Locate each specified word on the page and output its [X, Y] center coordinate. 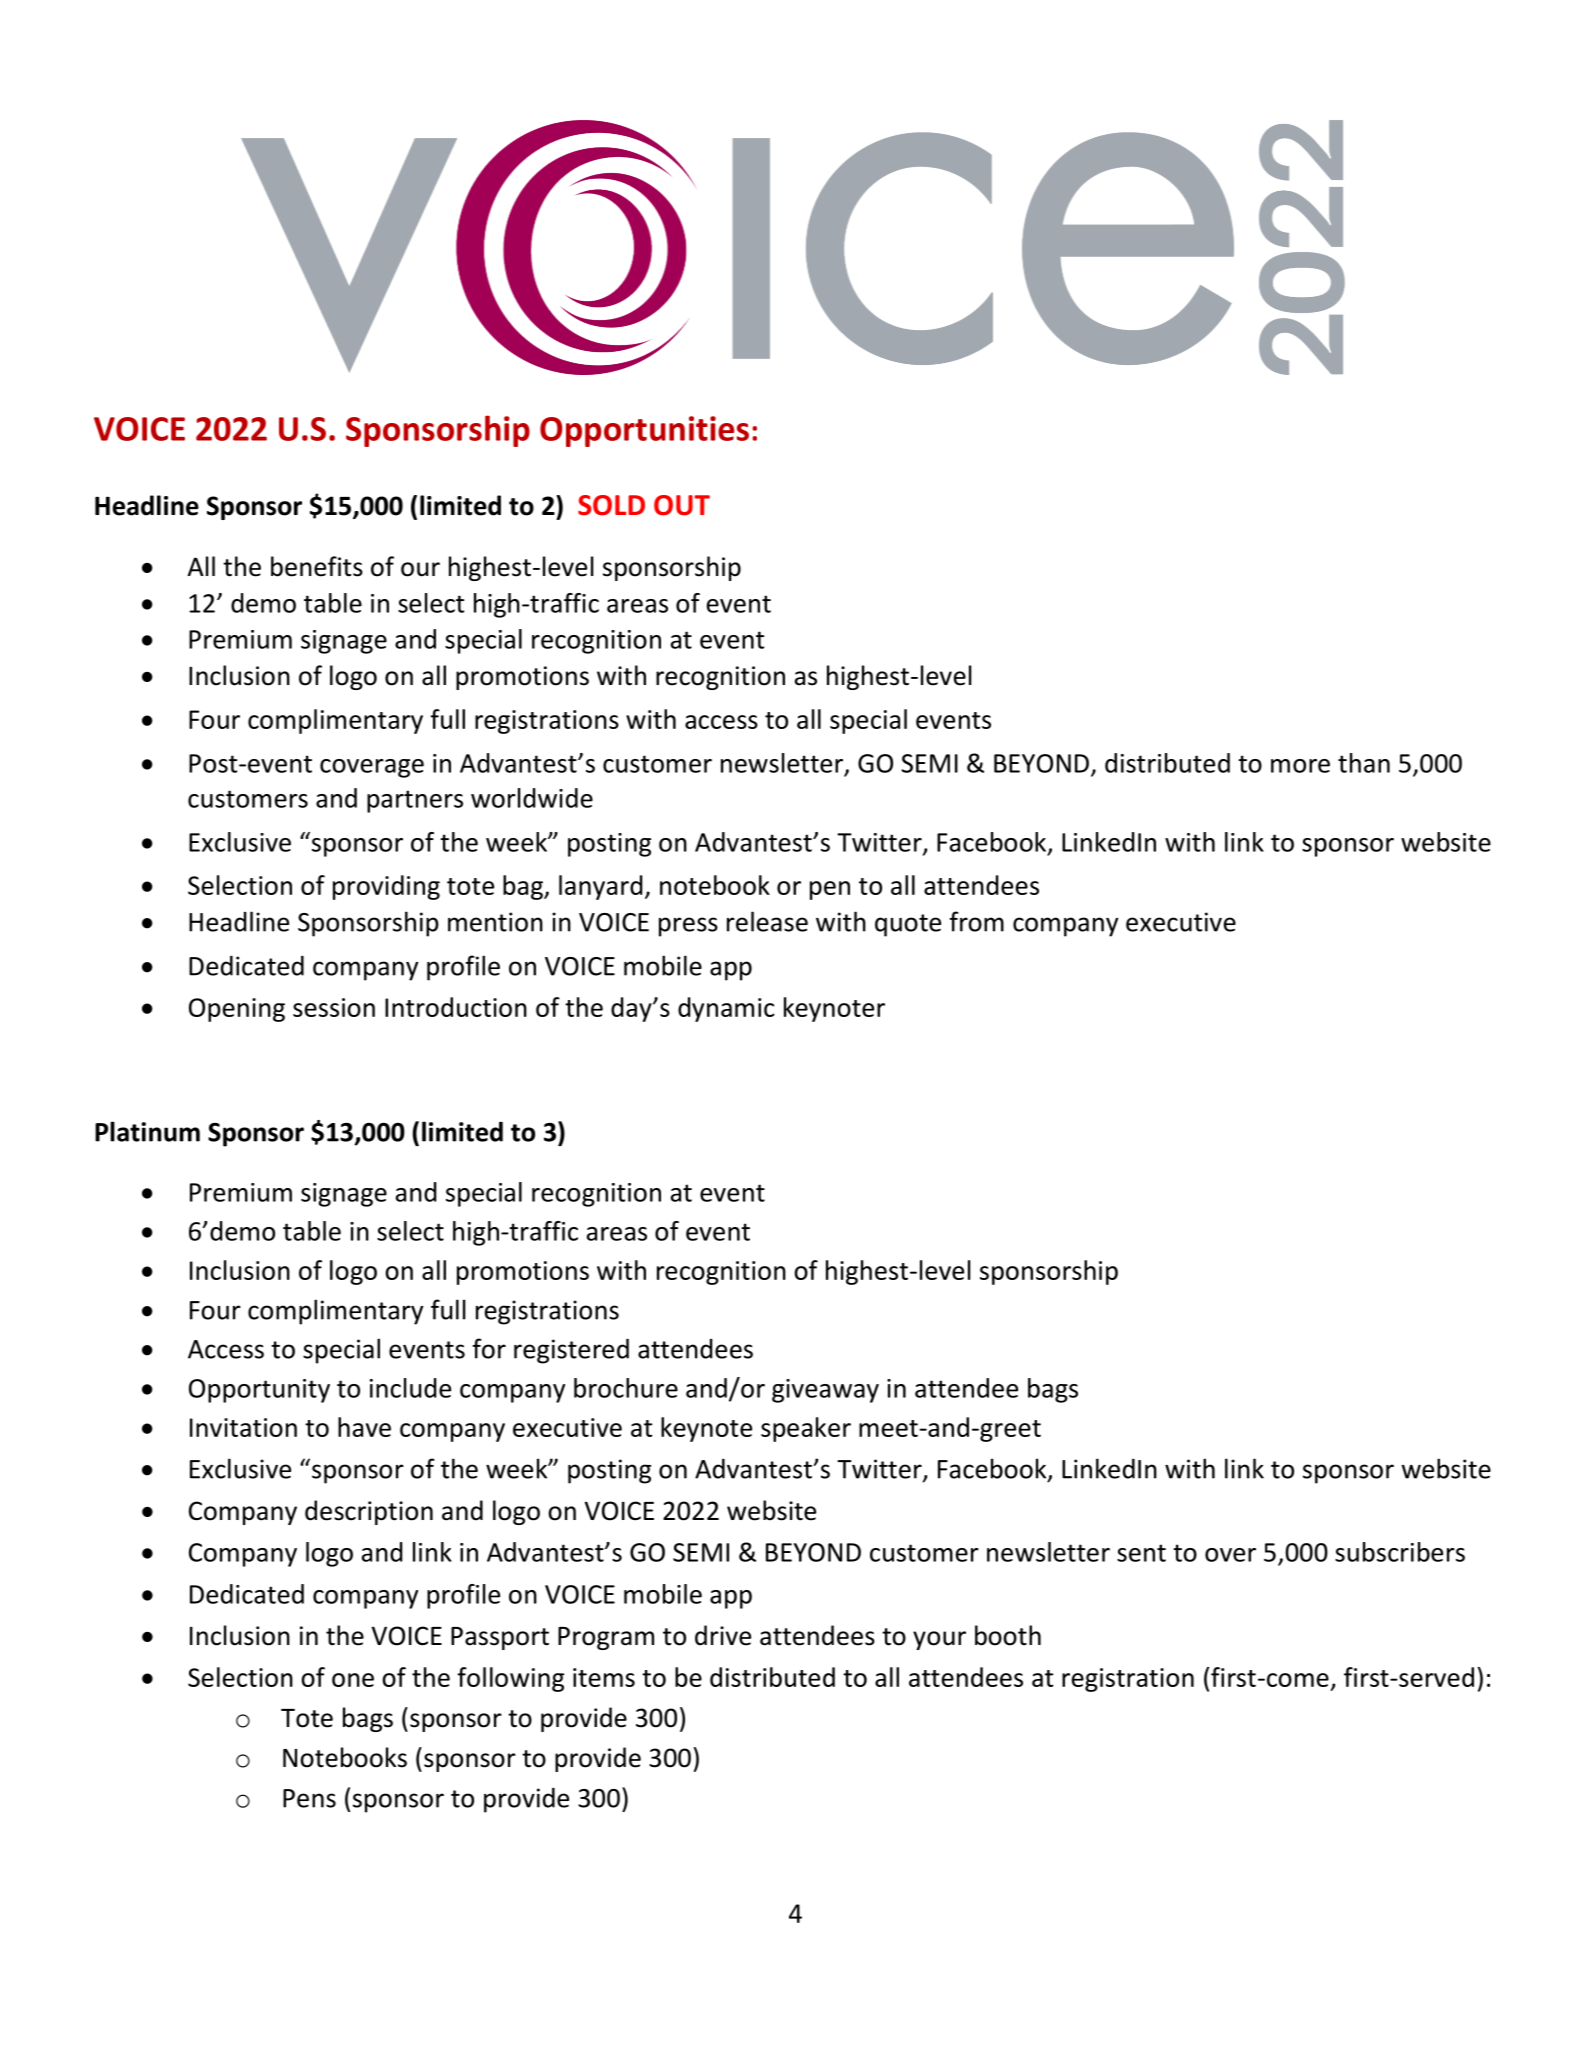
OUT [682, 505]
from [977, 921]
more [1300, 766]
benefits [317, 566]
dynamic [726, 1009]
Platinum [147, 1131]
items [604, 1677]
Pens [309, 1798]
